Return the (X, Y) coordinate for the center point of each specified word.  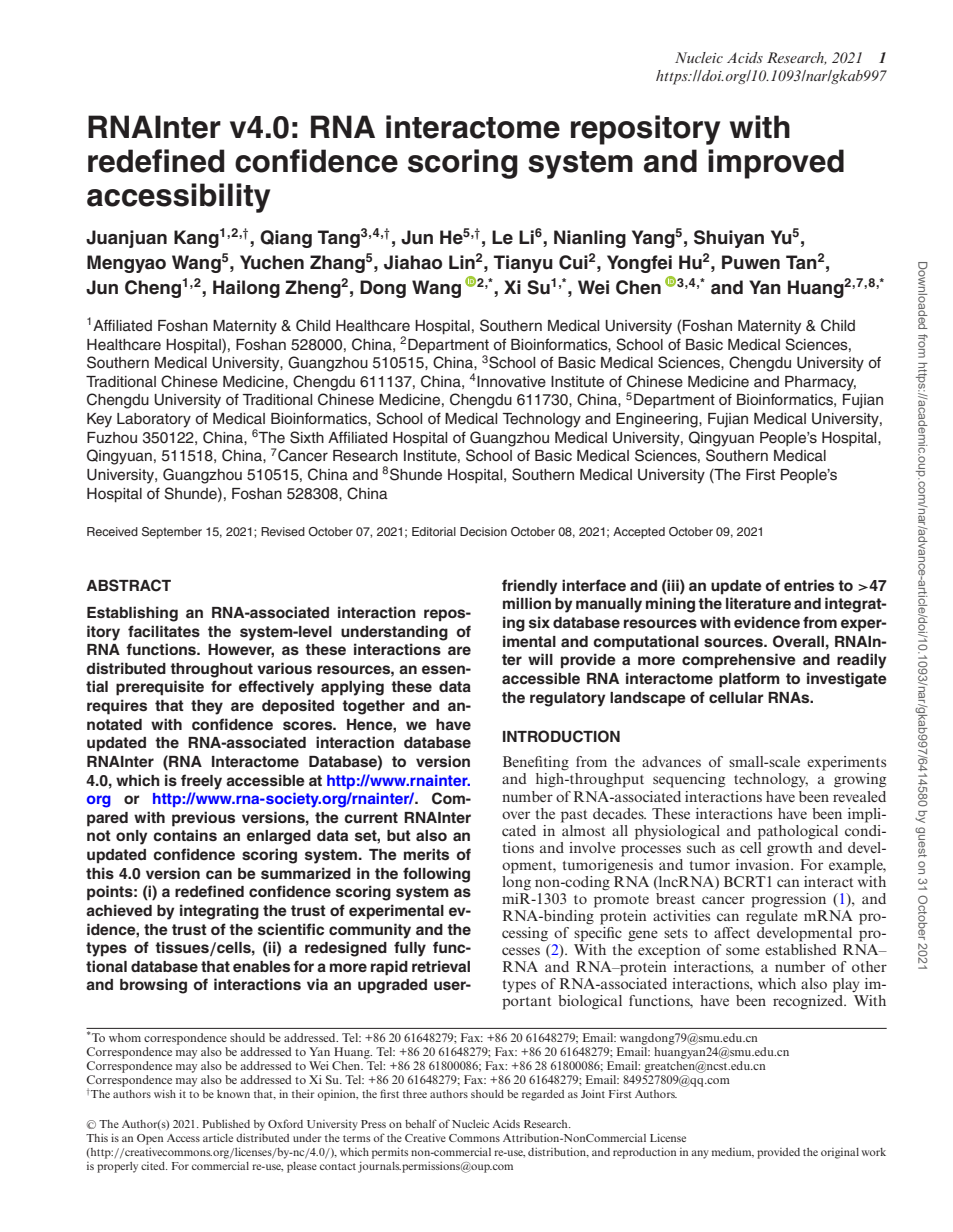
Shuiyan (729, 239)
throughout (211, 670)
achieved (119, 910)
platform (749, 680)
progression (788, 900)
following (436, 875)
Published (226, 1123)
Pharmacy (820, 383)
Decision (483, 531)
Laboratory (154, 420)
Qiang (286, 239)
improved (776, 164)
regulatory (568, 699)
